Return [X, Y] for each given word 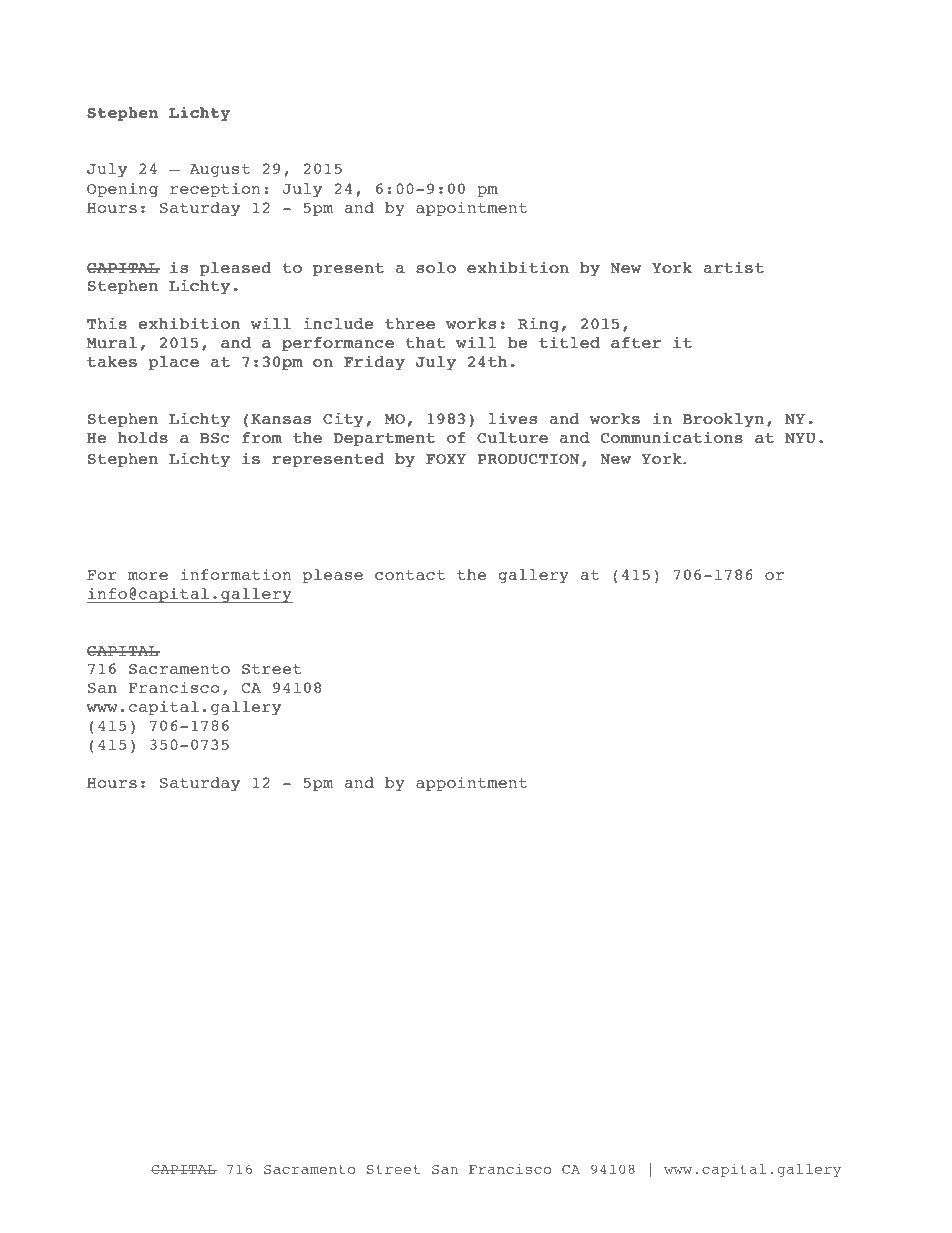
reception [215, 190]
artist [734, 267]
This [107, 323]
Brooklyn [723, 420]
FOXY [446, 459]
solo [436, 267]
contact [410, 575]
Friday [374, 362]
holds [143, 437]
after [636, 342]
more [148, 576]
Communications [672, 437]
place [174, 363]
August [219, 170]
